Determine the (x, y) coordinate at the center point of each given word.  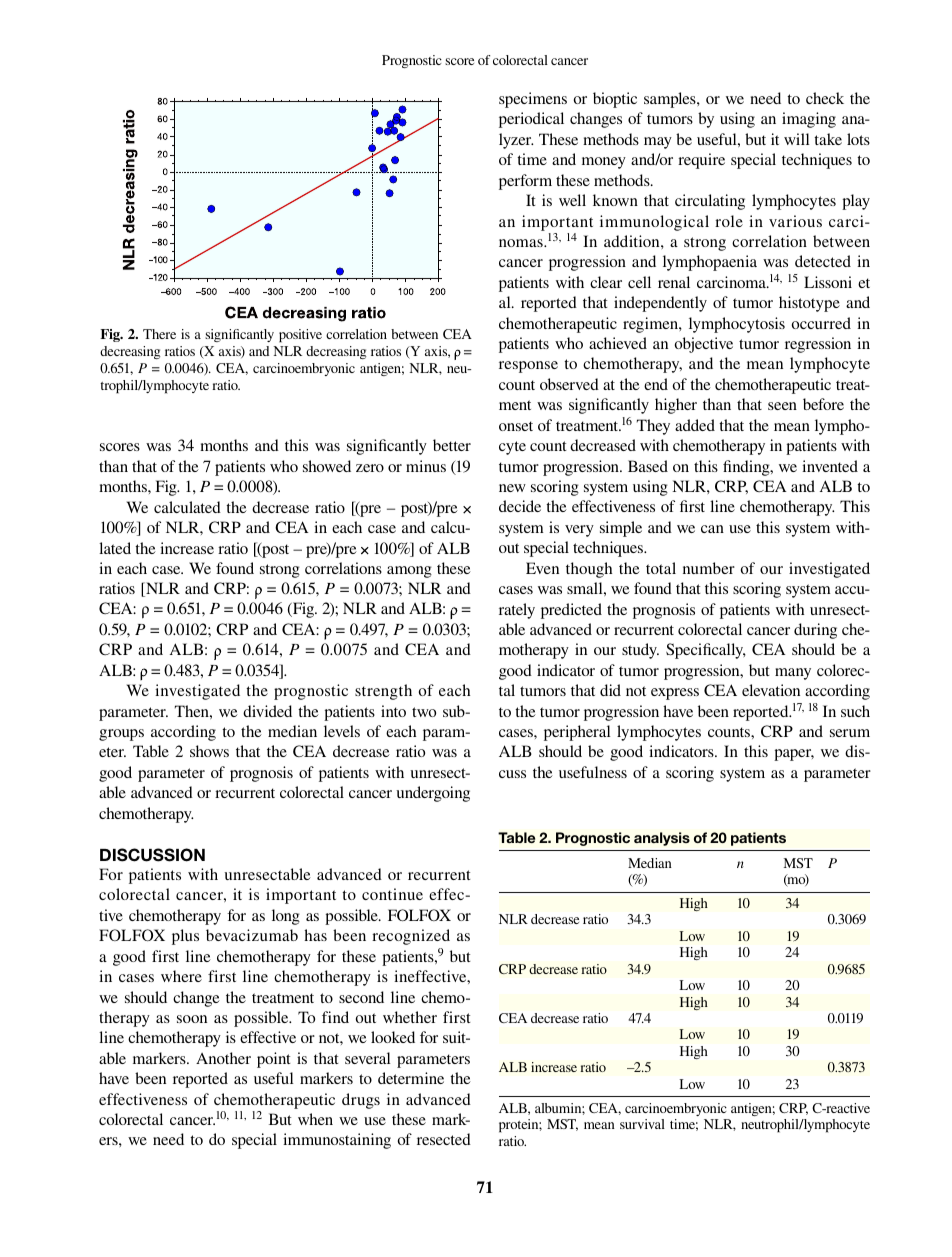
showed (327, 466)
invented (830, 466)
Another (223, 1058)
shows (209, 751)
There (159, 334)
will (797, 139)
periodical (531, 120)
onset (516, 426)
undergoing (433, 794)
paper (794, 755)
